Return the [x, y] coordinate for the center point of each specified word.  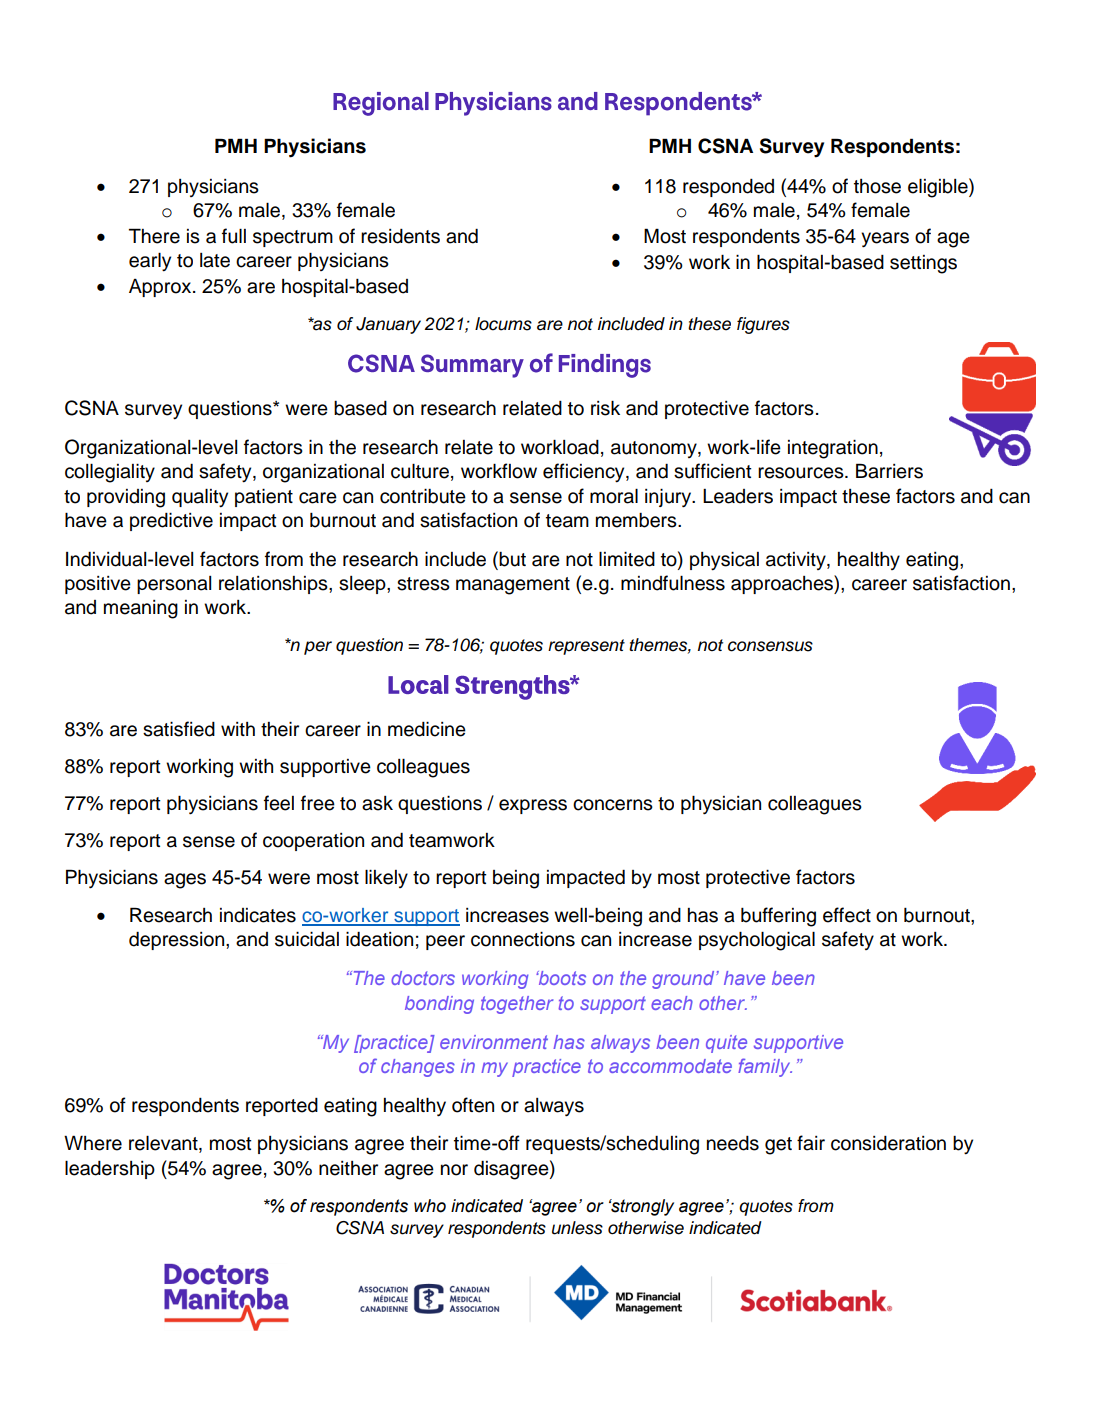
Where [93, 1143]
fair [811, 1143]
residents [400, 236]
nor [454, 1170]
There [154, 236]
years [885, 240]
